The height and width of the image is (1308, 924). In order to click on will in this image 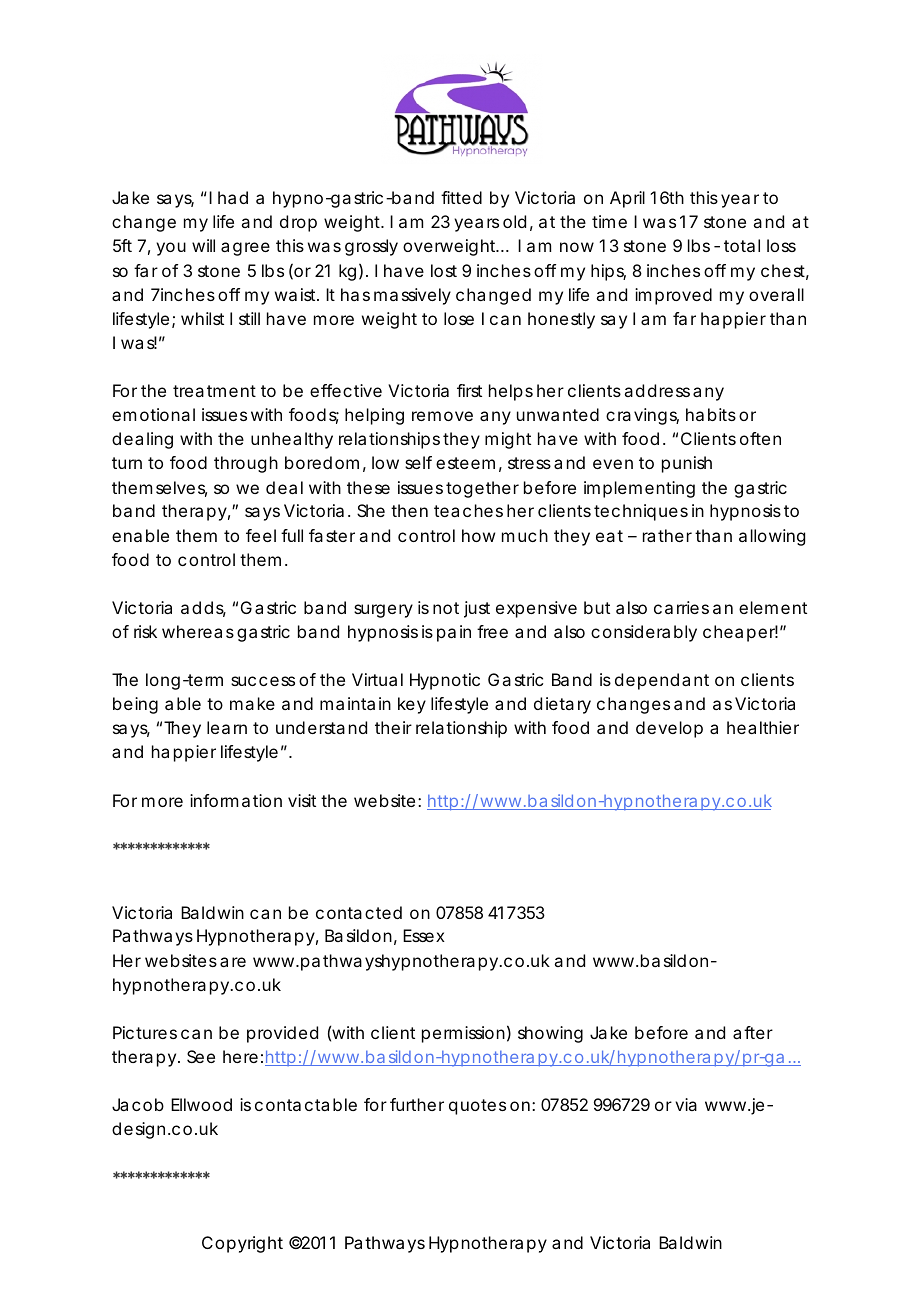, I will do `click(203, 245)`.
